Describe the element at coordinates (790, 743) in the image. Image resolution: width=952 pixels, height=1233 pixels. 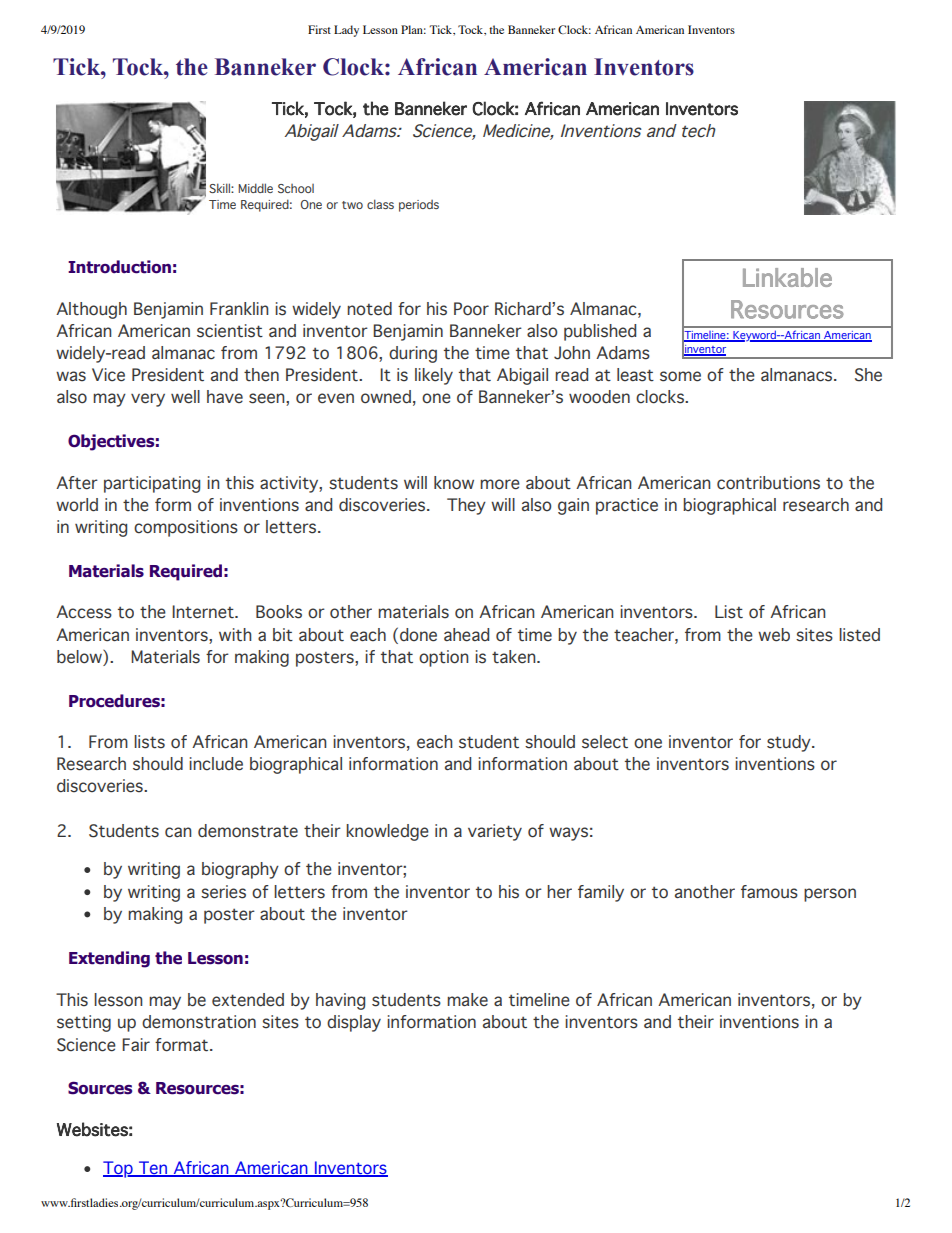
I see `study` at that location.
